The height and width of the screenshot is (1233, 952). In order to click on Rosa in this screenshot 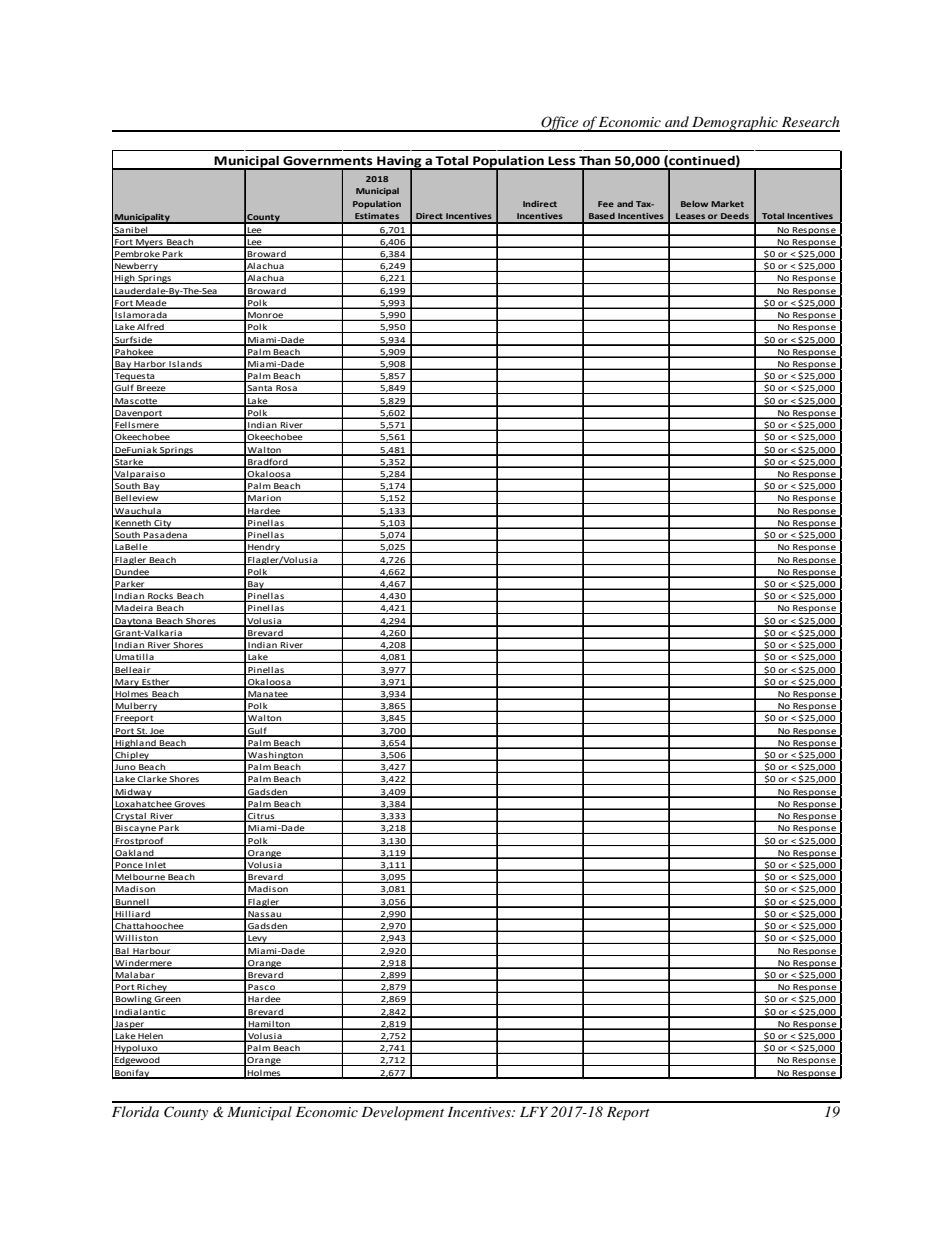, I will do `click(286, 389)`.
